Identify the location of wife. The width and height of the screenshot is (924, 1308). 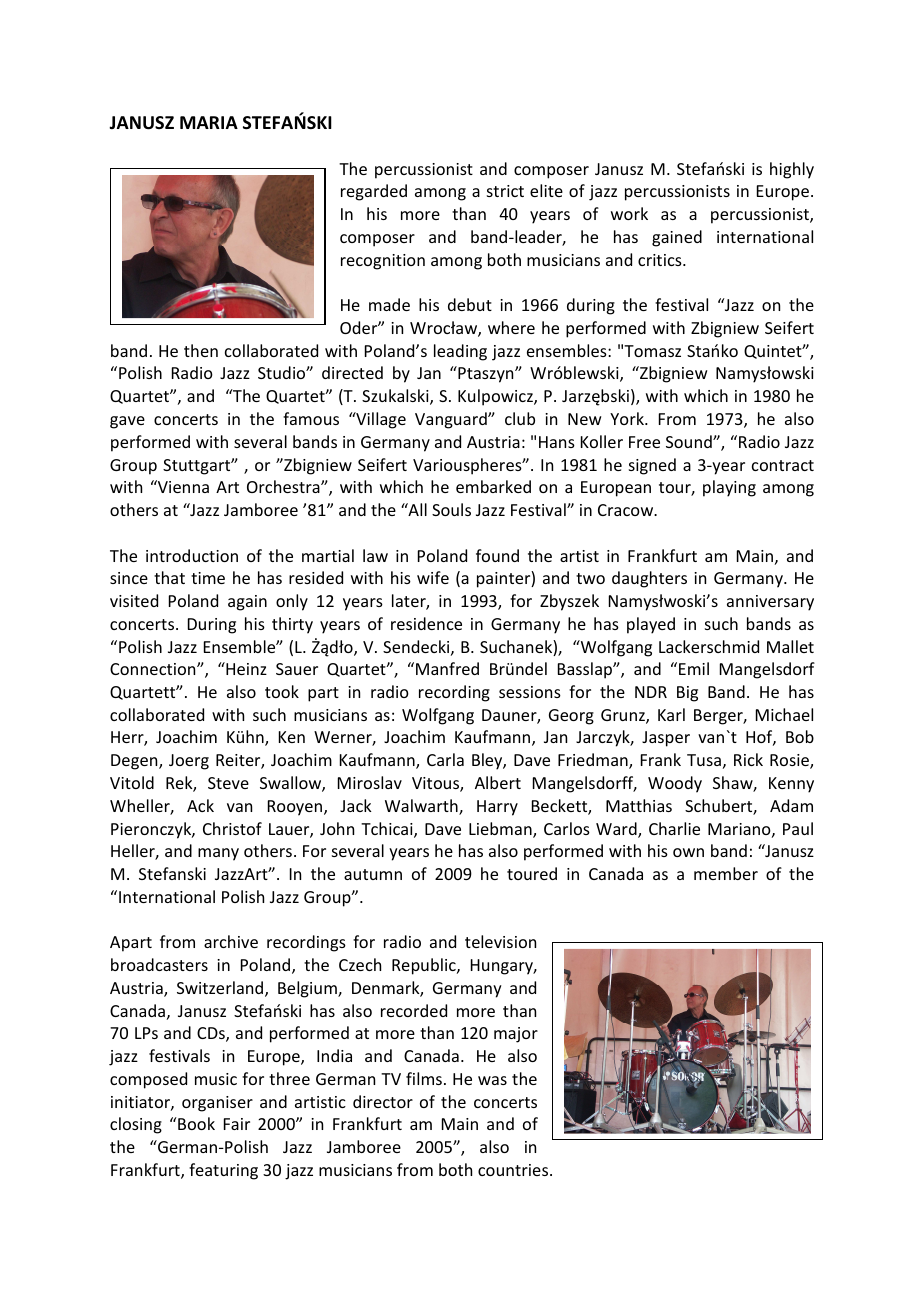
(433, 577).
